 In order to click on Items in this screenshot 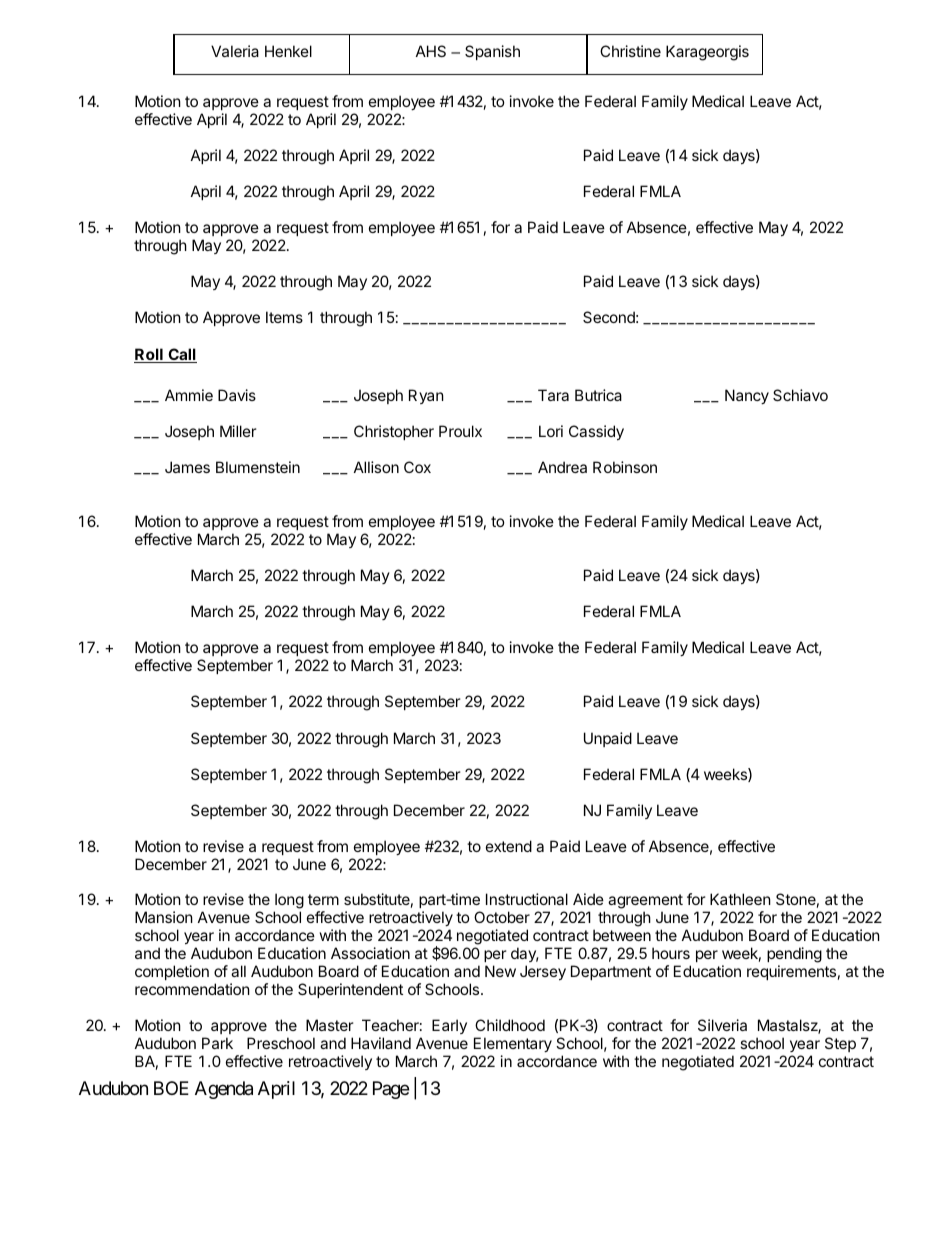, I will do `click(284, 317)`.
